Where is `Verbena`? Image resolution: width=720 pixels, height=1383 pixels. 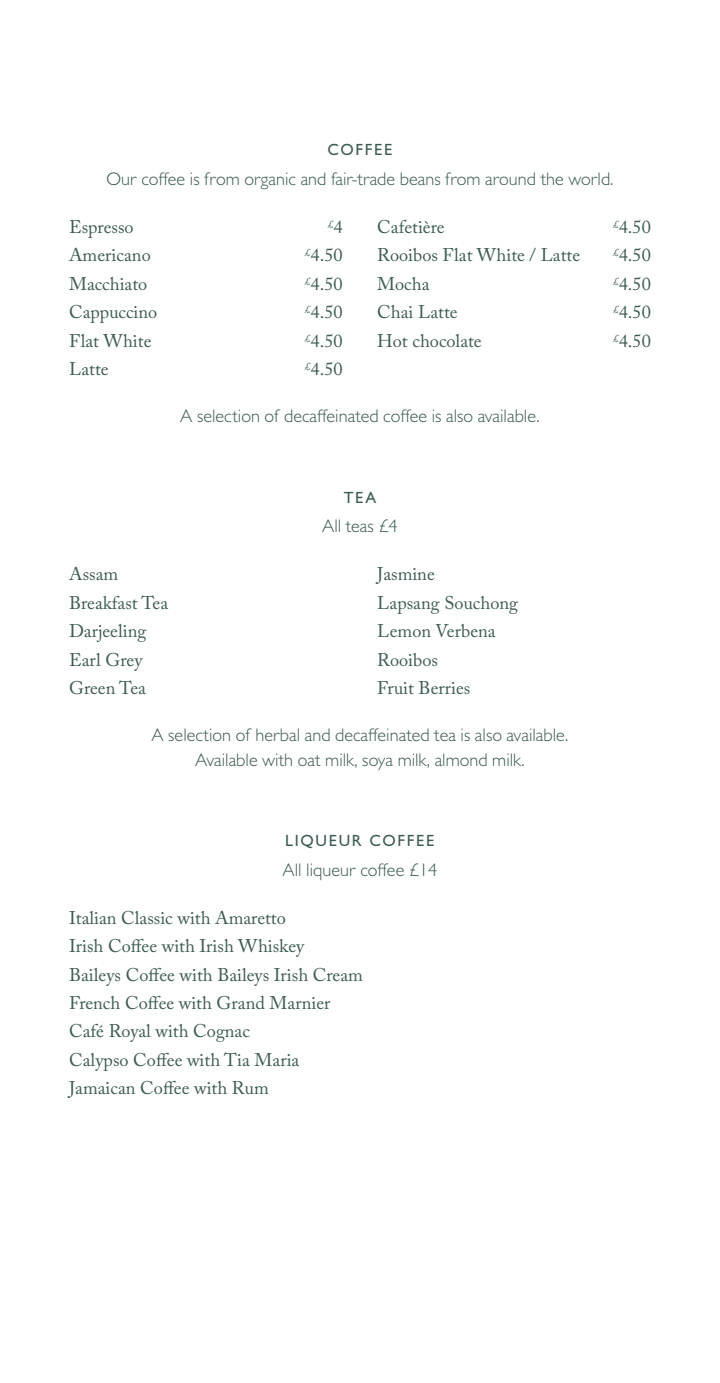 Verbena is located at coordinates (466, 630).
